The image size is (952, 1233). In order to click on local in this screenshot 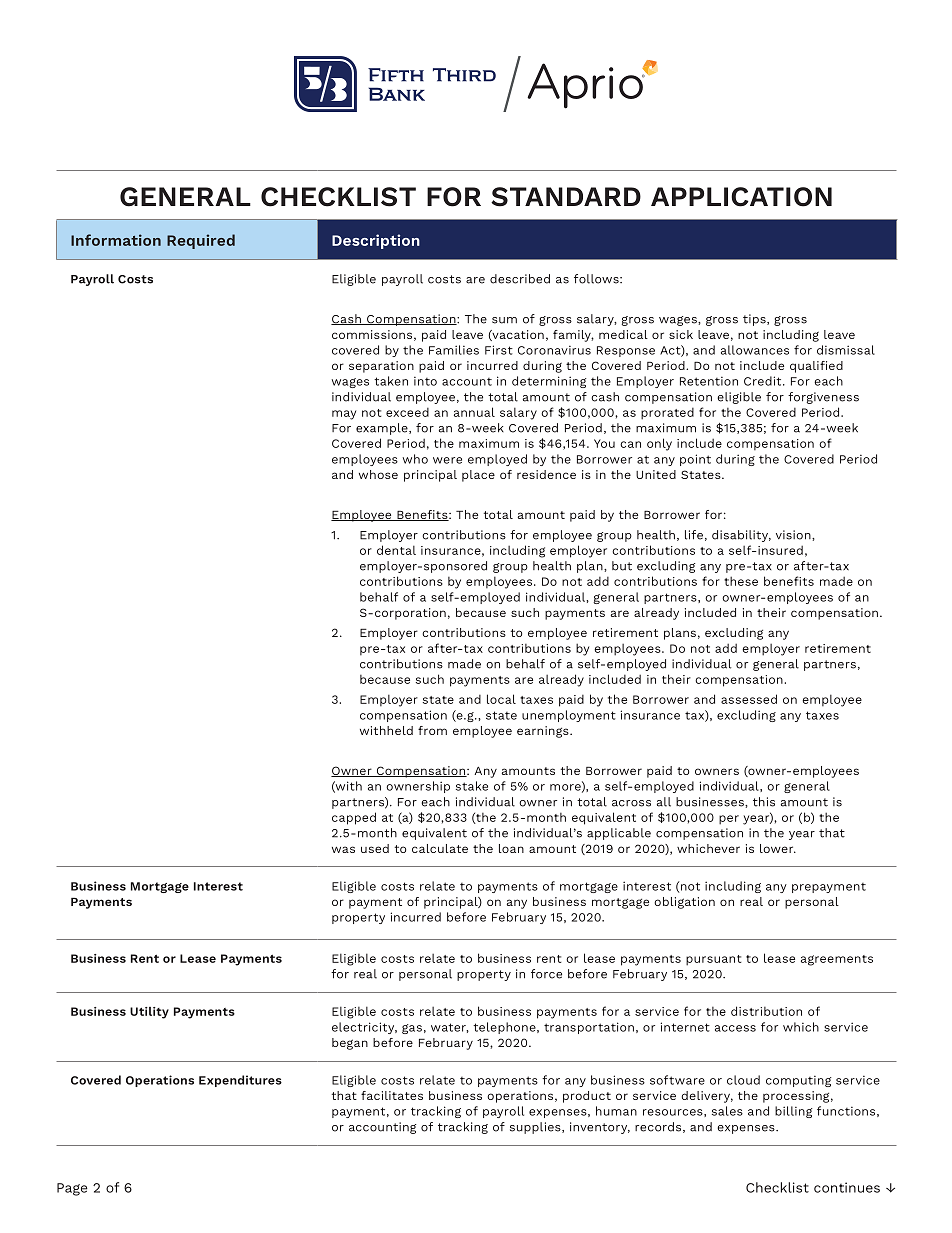, I will do `click(501, 699)`.
